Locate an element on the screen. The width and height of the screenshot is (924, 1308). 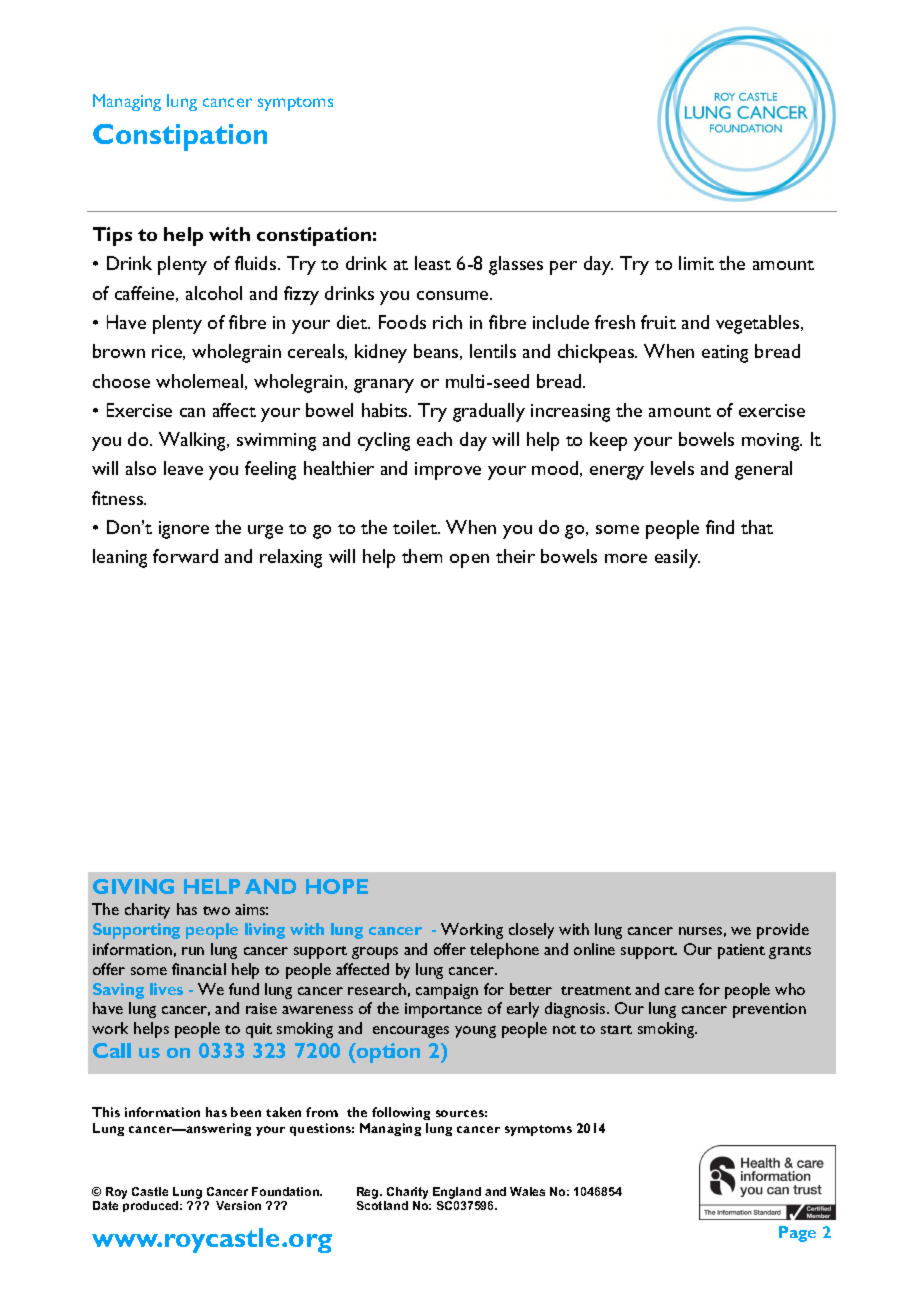
open is located at coordinates (469, 561).
